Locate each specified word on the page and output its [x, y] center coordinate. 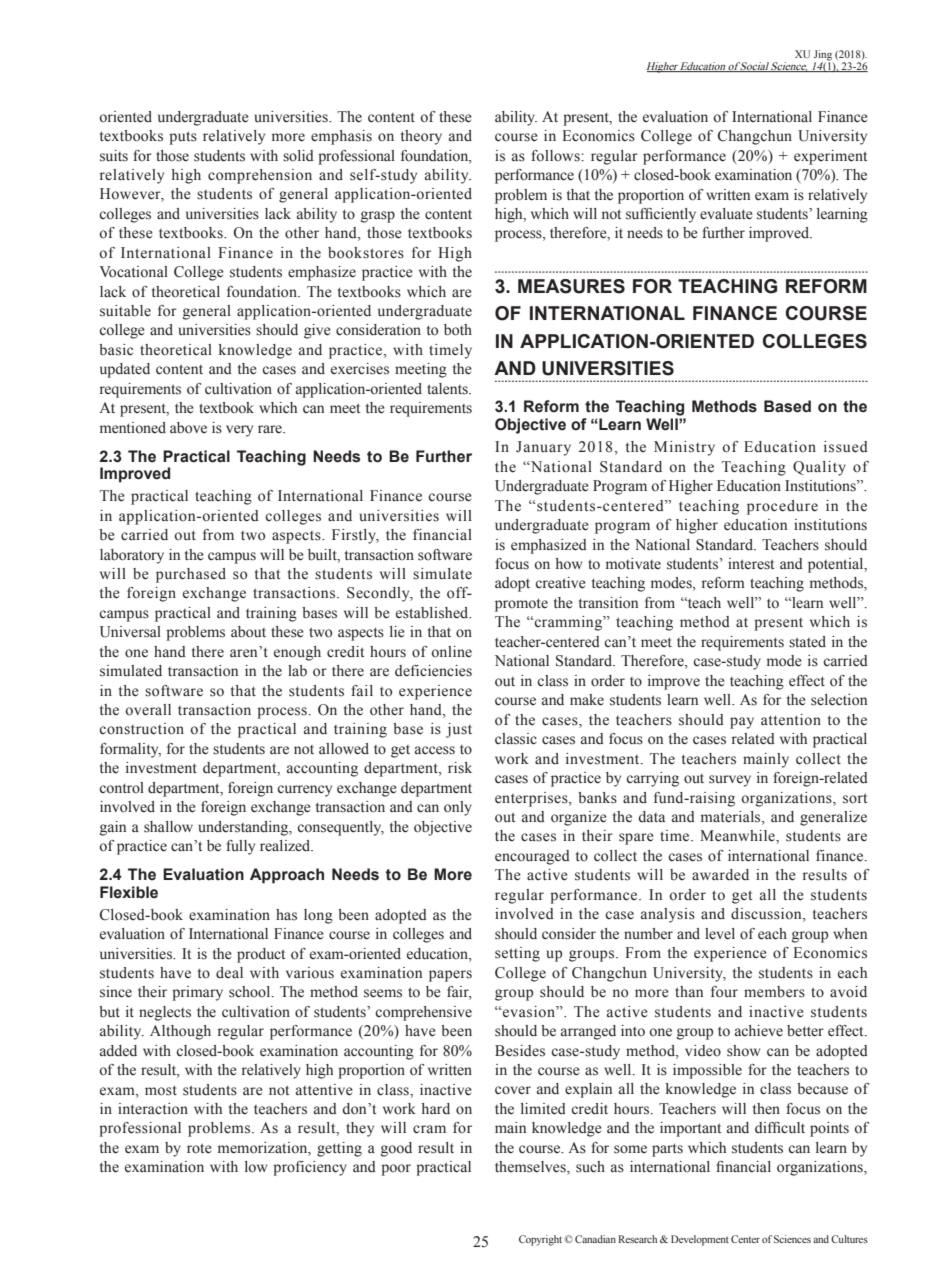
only [458, 808]
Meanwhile [738, 836]
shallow [168, 827]
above [188, 428]
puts [183, 138]
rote [199, 1148]
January [543, 448]
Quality [819, 468]
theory [421, 137]
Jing [823, 56]
